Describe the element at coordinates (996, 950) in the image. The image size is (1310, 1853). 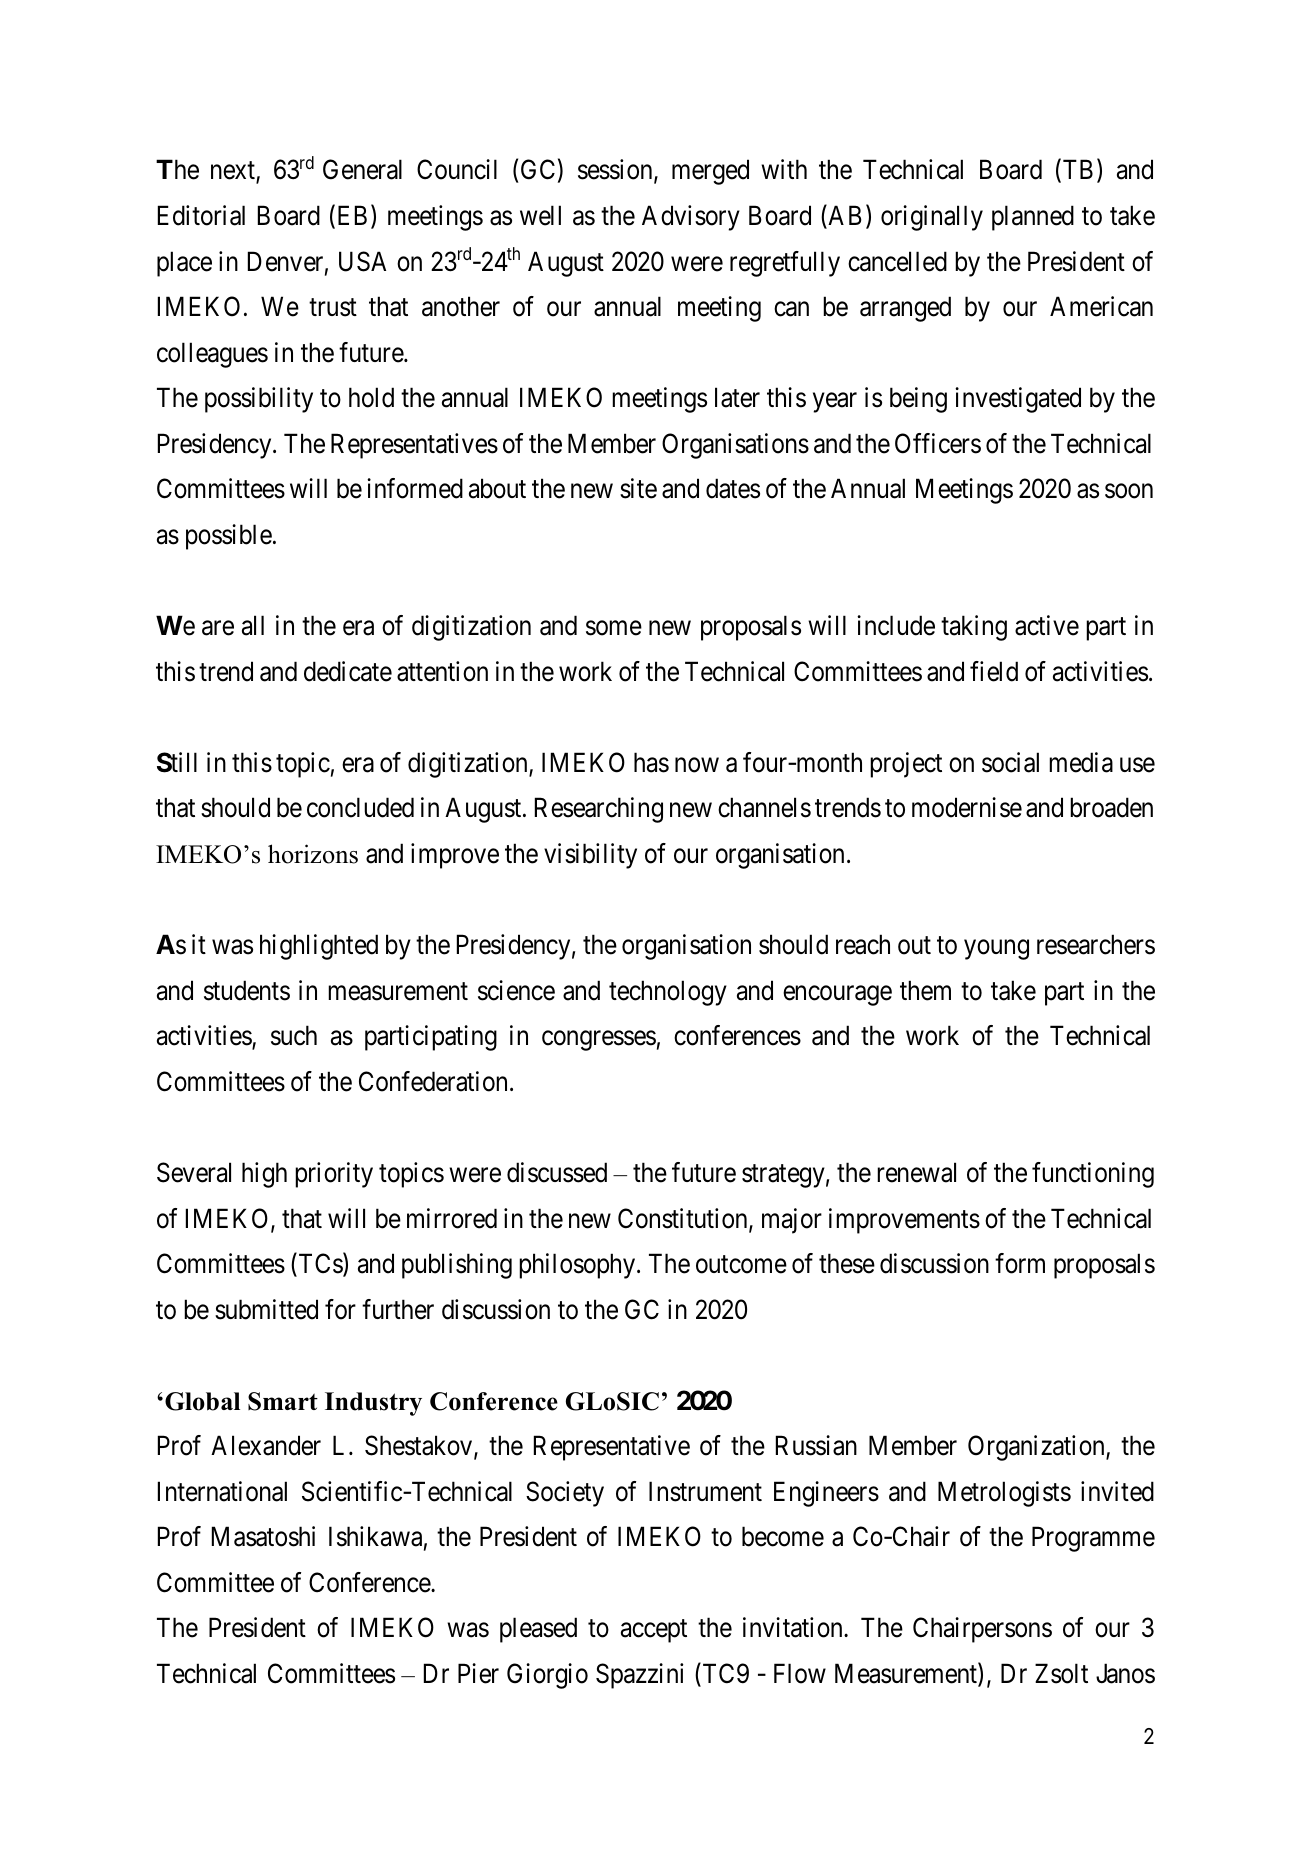
I see `young` at that location.
